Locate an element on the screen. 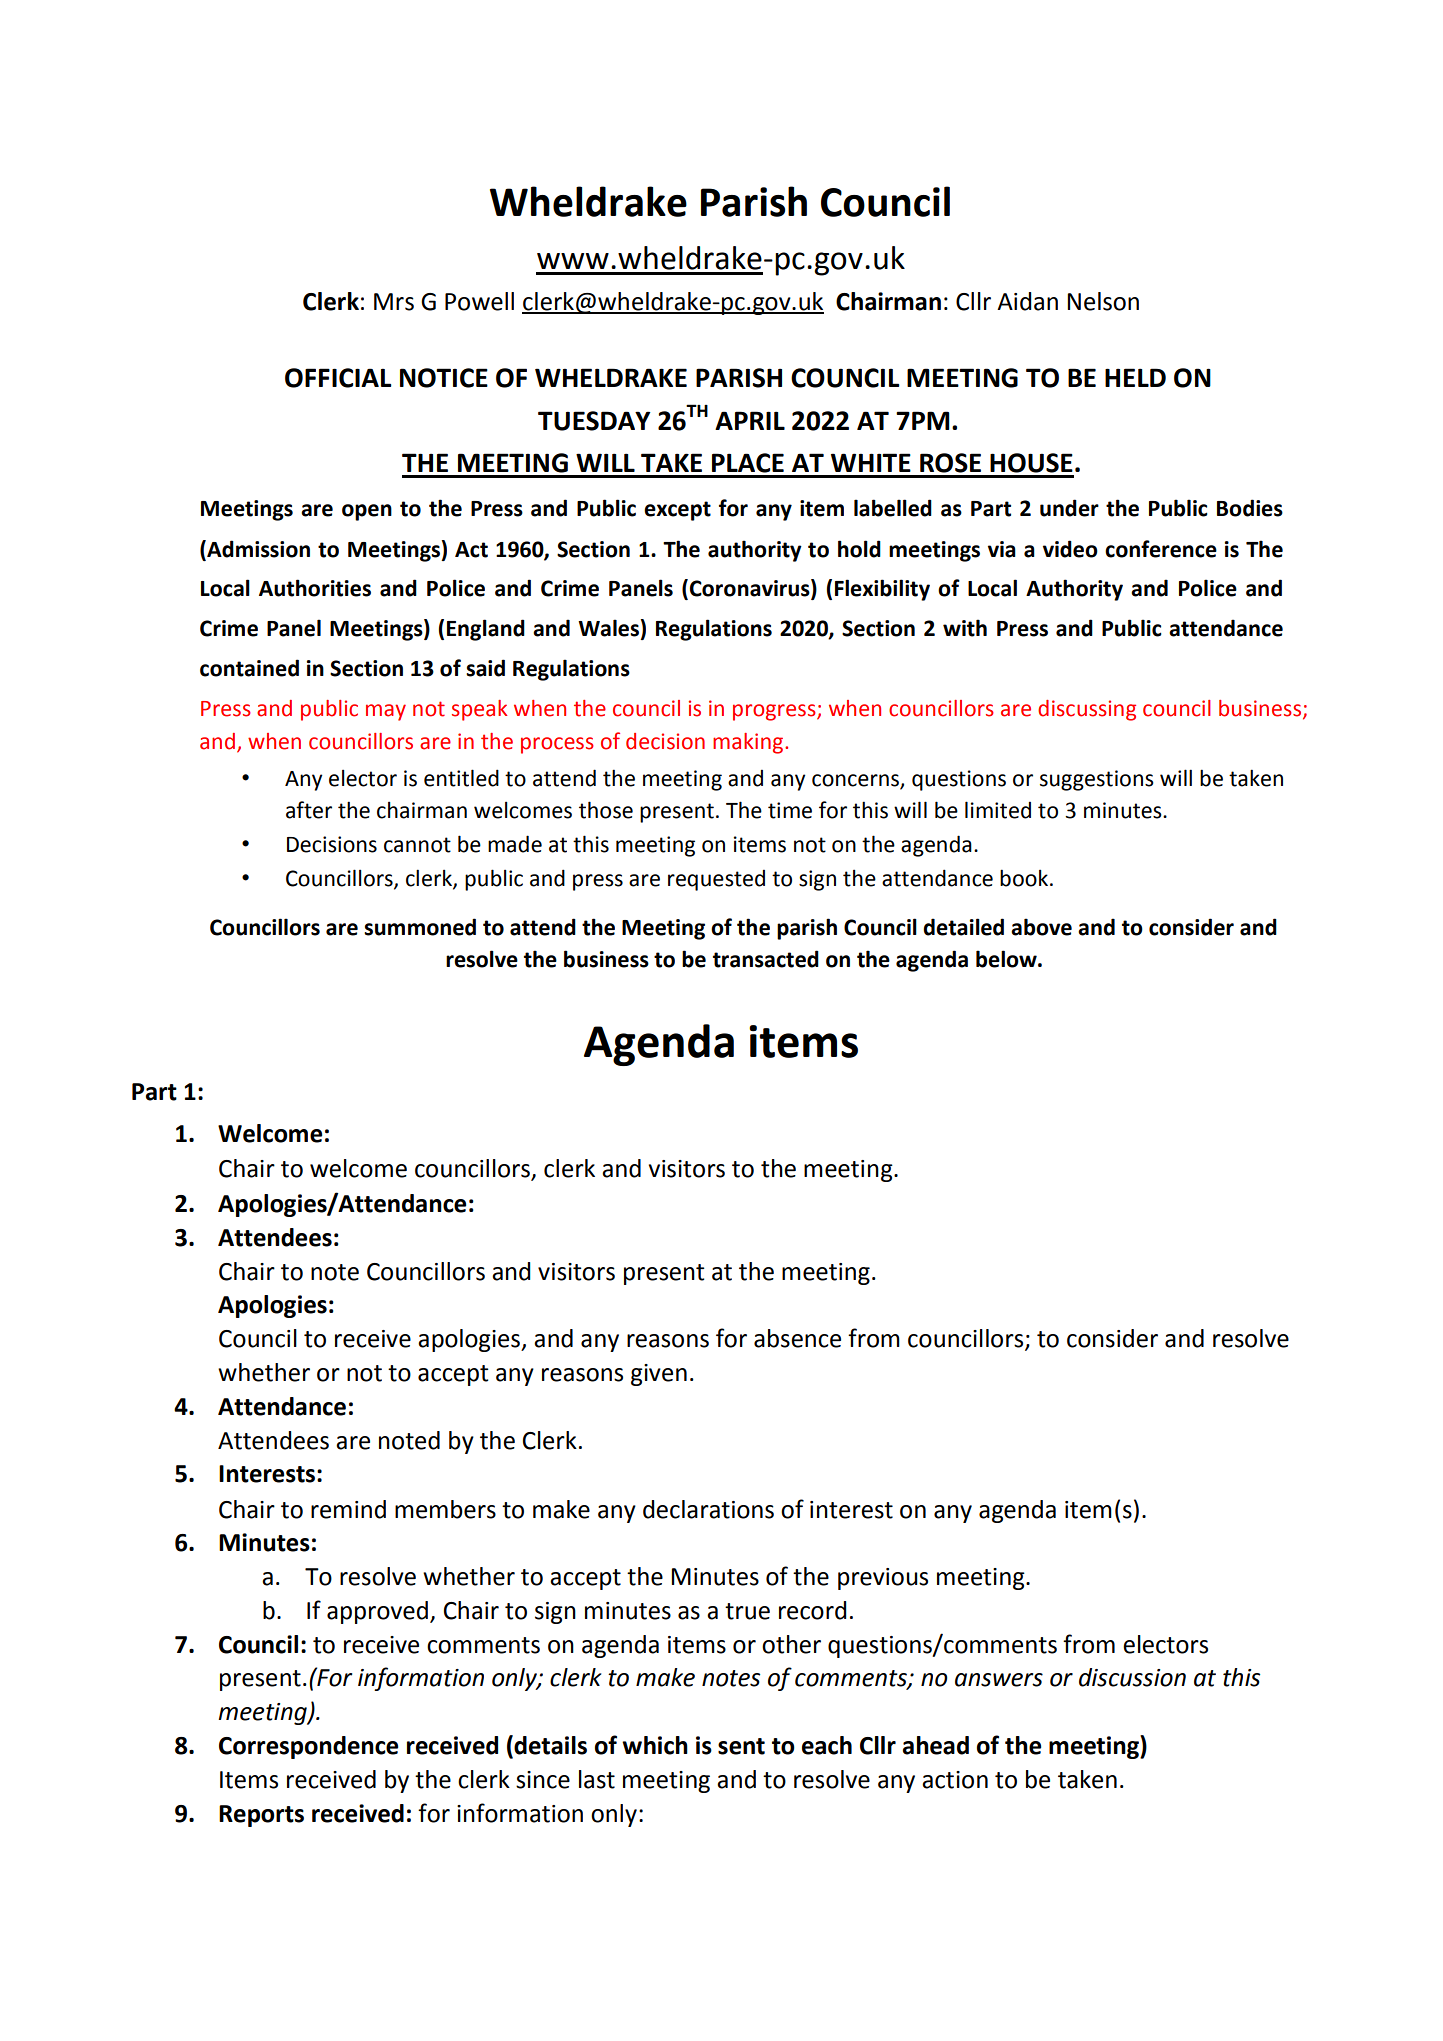  absence is located at coordinates (797, 1338).
